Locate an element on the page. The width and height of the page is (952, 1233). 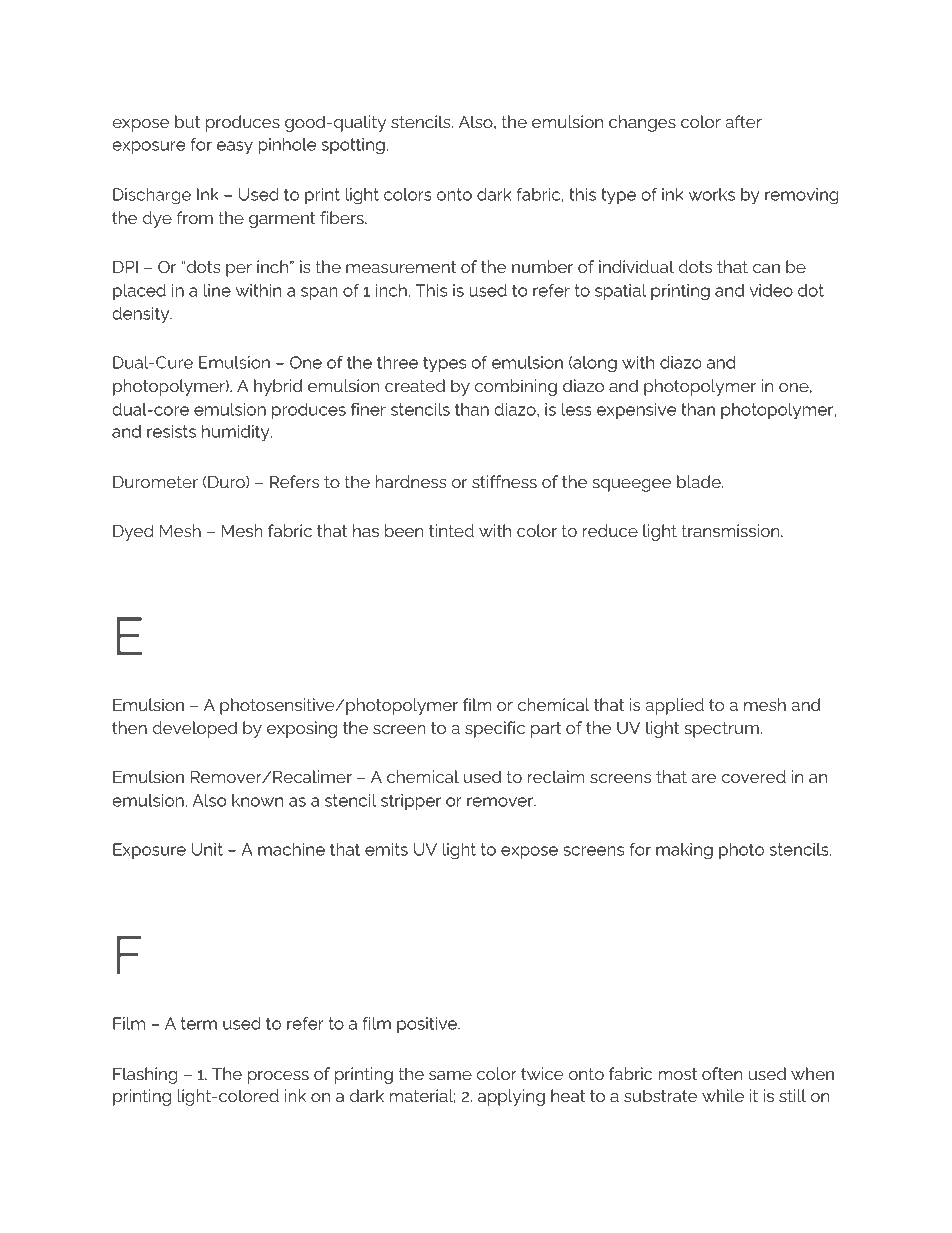
emits is located at coordinates (386, 849).
